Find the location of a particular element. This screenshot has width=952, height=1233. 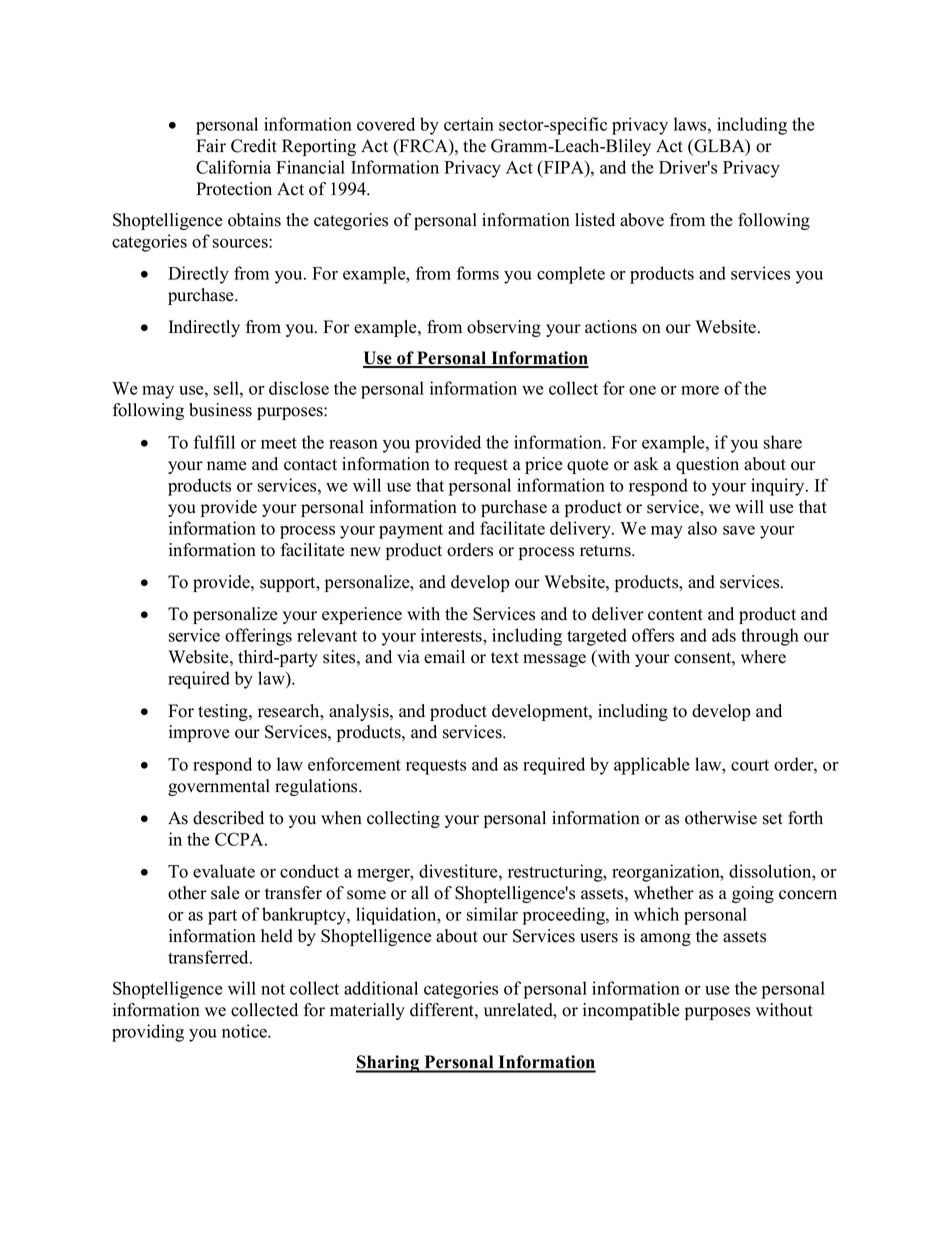

above is located at coordinates (642, 220).
